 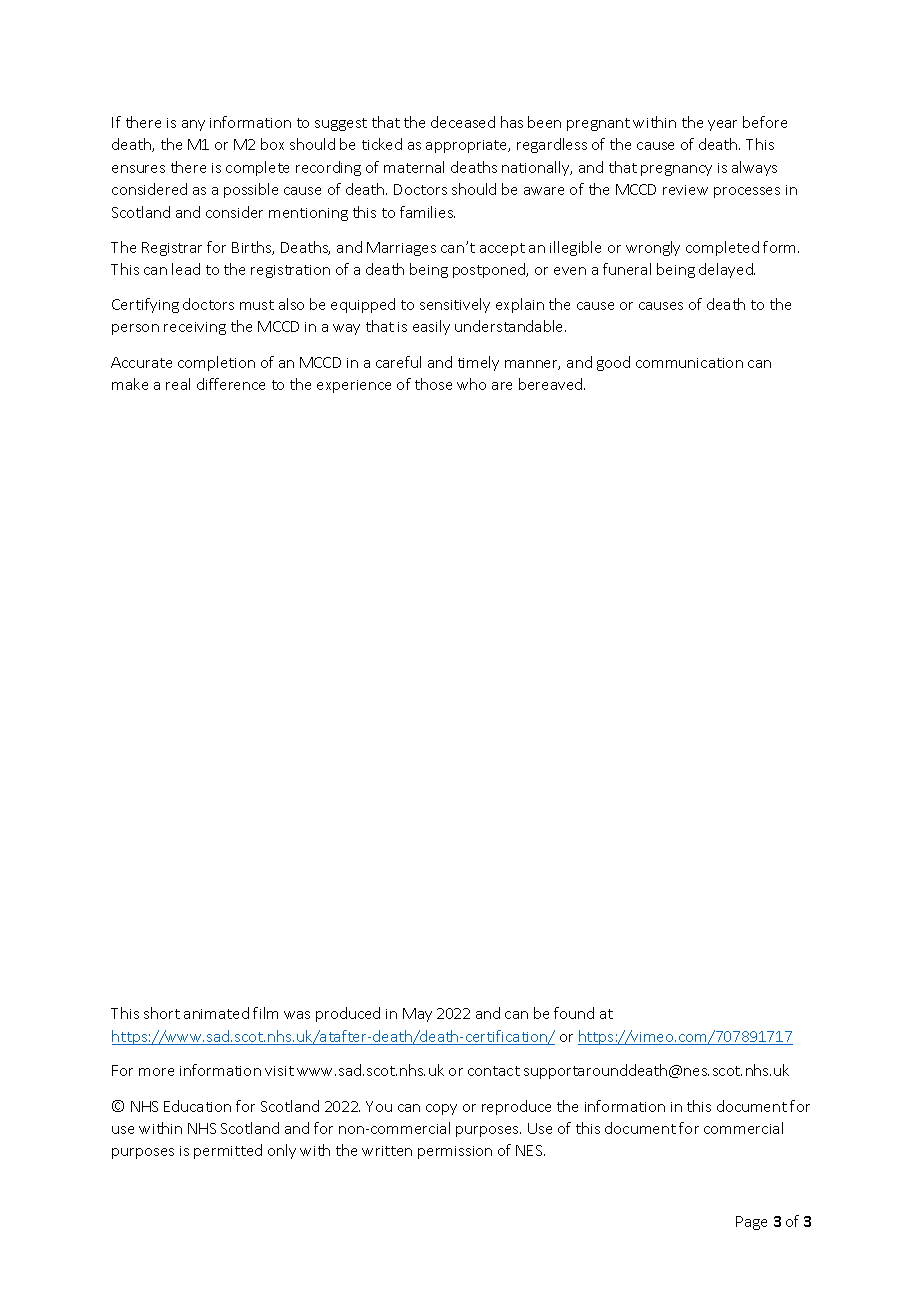 I want to click on pregnancy, so click(x=676, y=170).
